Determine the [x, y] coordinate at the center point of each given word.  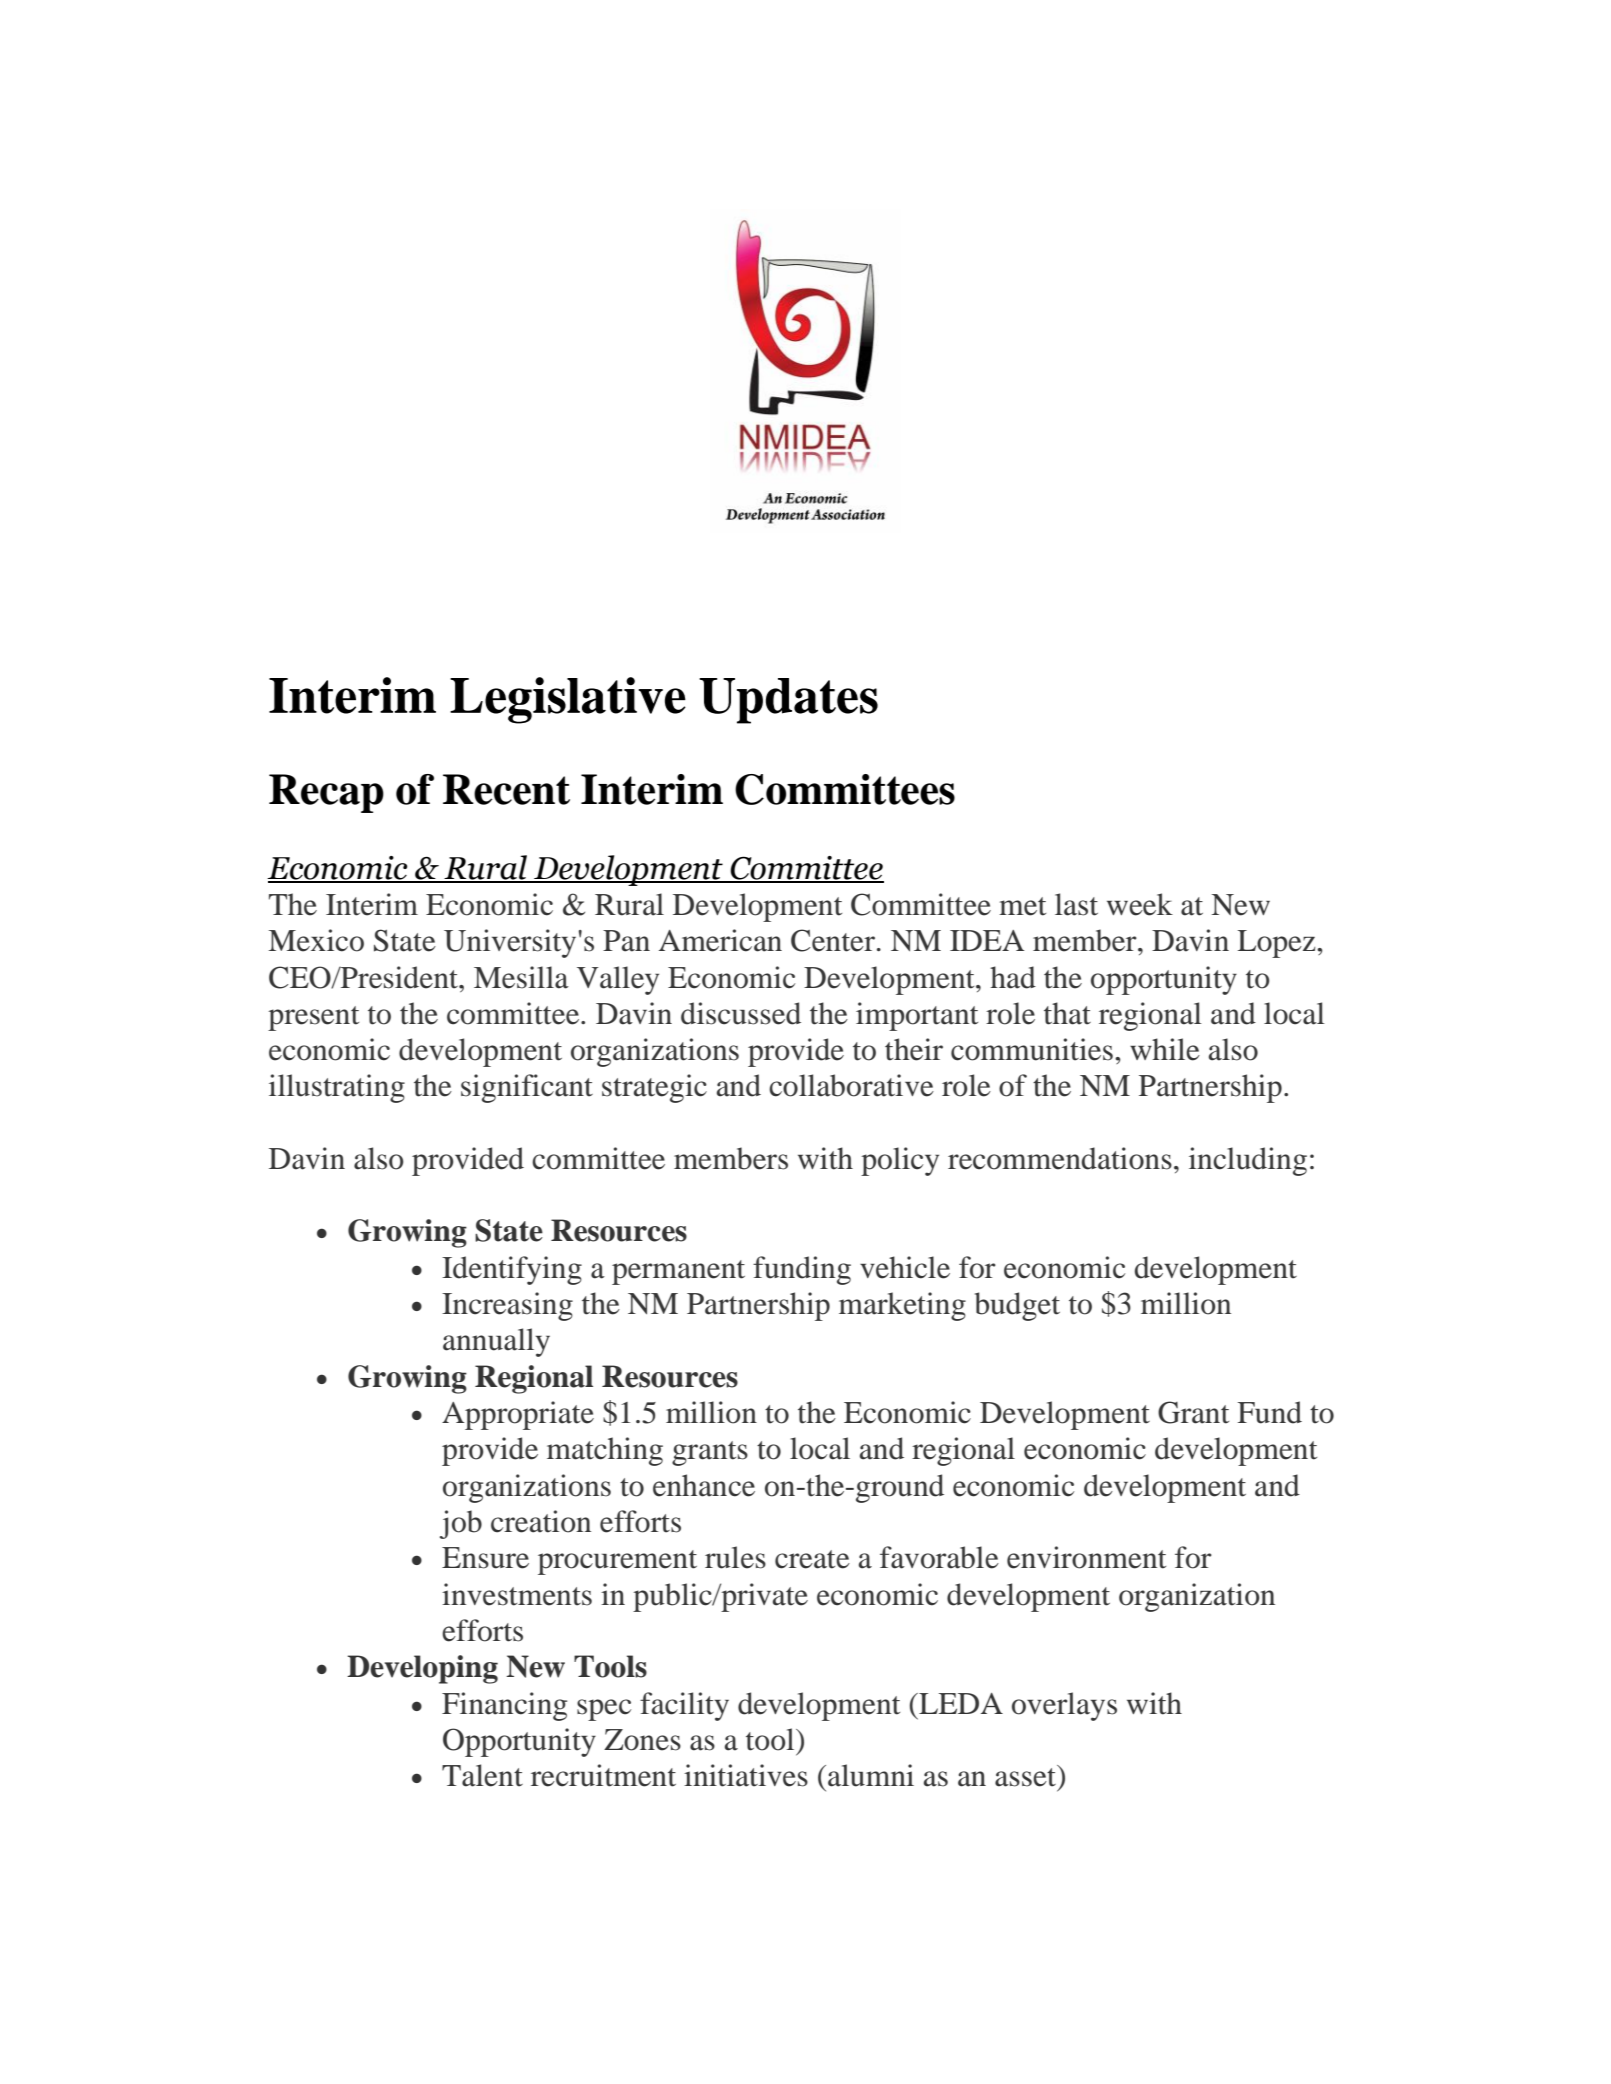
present [313, 1018]
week [1140, 904]
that [1067, 1013]
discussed [741, 1013]
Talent [482, 1775]
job [461, 1524]
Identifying [512, 1270]
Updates [788, 701]
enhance [704, 1485]
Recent [506, 789]
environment [1086, 1557]
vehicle [905, 1267]
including [1248, 1161]
